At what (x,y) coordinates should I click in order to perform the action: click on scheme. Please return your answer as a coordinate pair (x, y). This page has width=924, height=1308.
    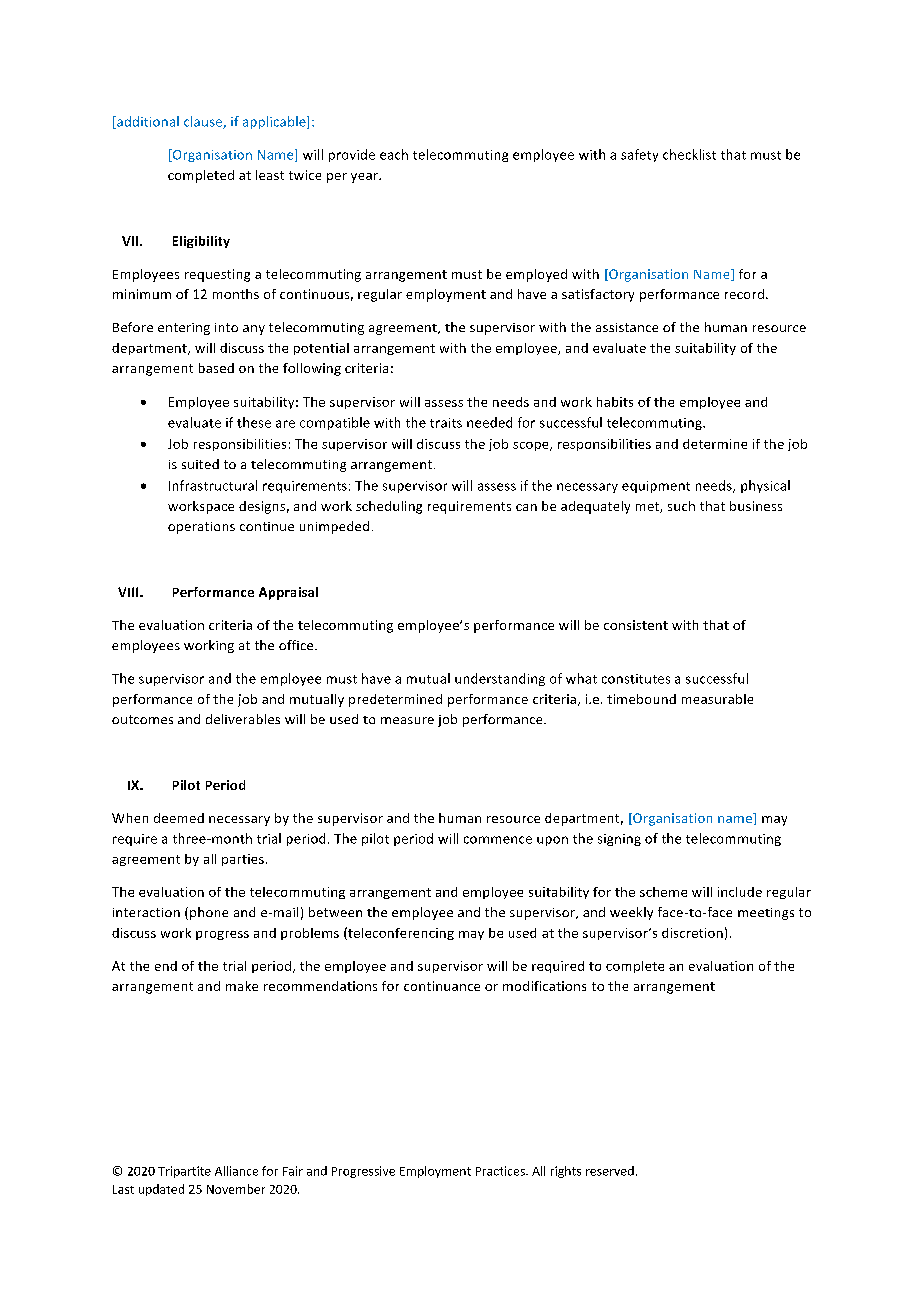
    Looking at the image, I should click on (663, 892).
